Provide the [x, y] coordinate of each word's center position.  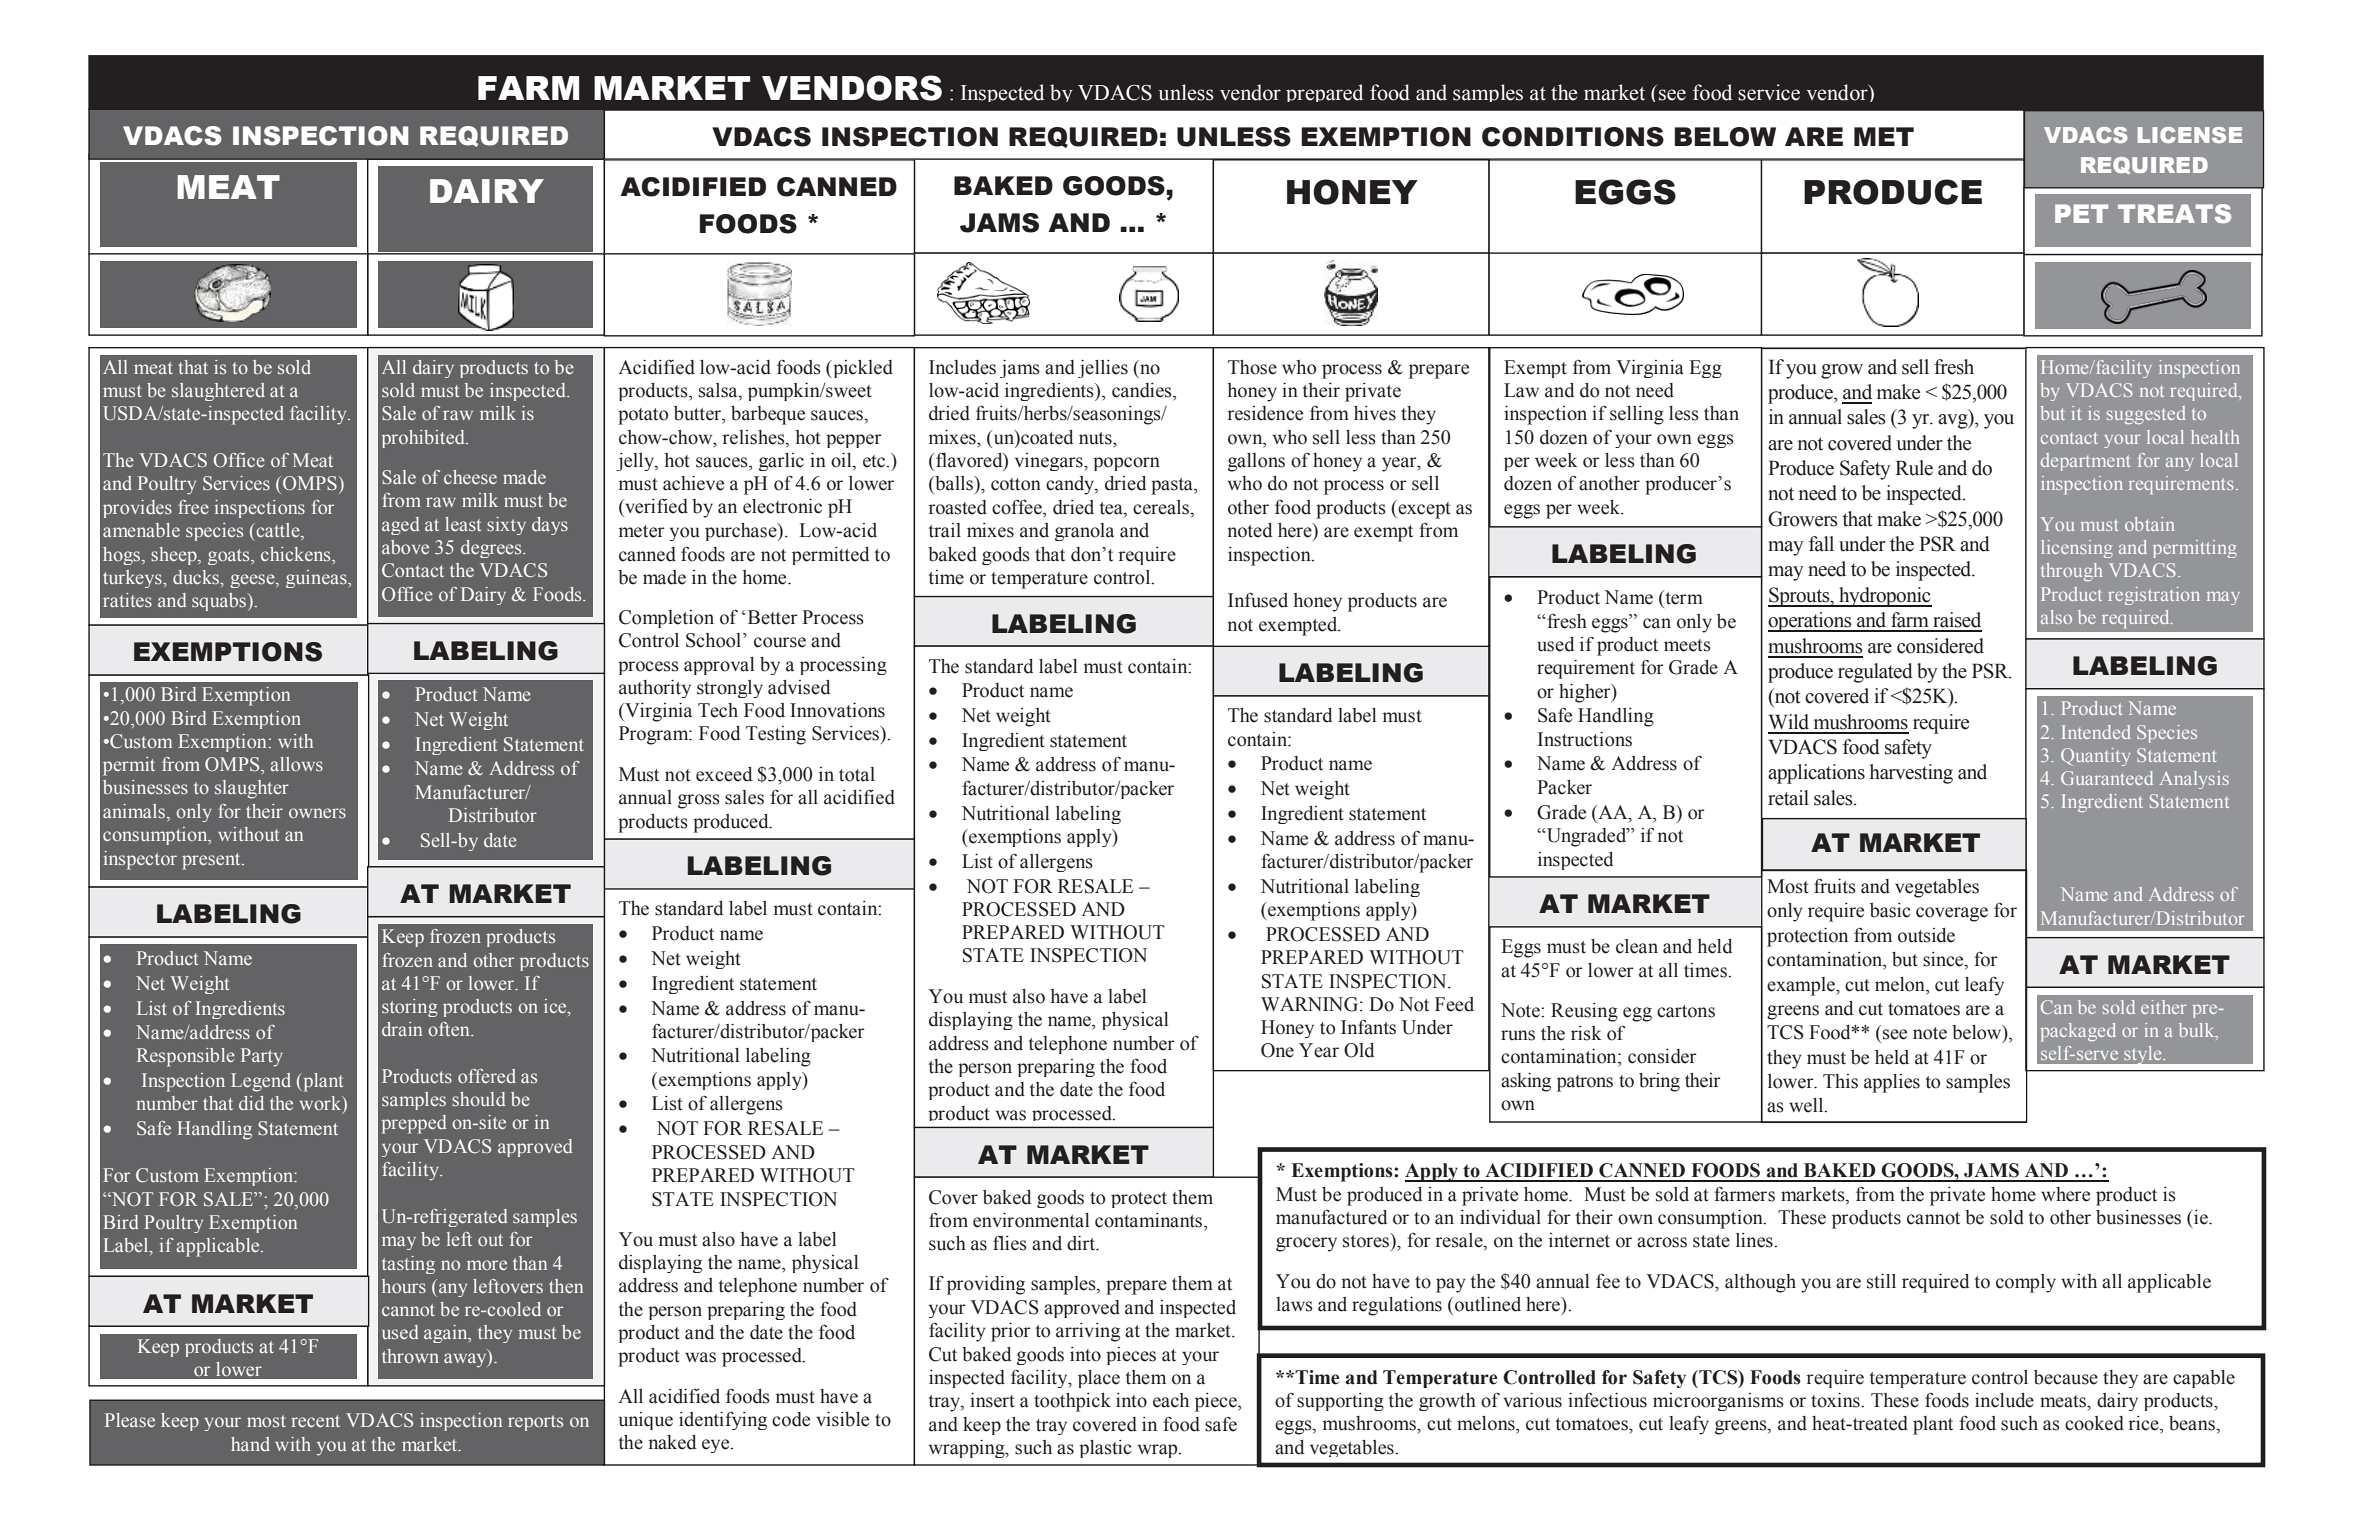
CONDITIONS [1573, 137]
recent [315, 1421]
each [1171, 1400]
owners [317, 813]
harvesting [1911, 774]
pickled [862, 369]
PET [2081, 213]
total [857, 774]
